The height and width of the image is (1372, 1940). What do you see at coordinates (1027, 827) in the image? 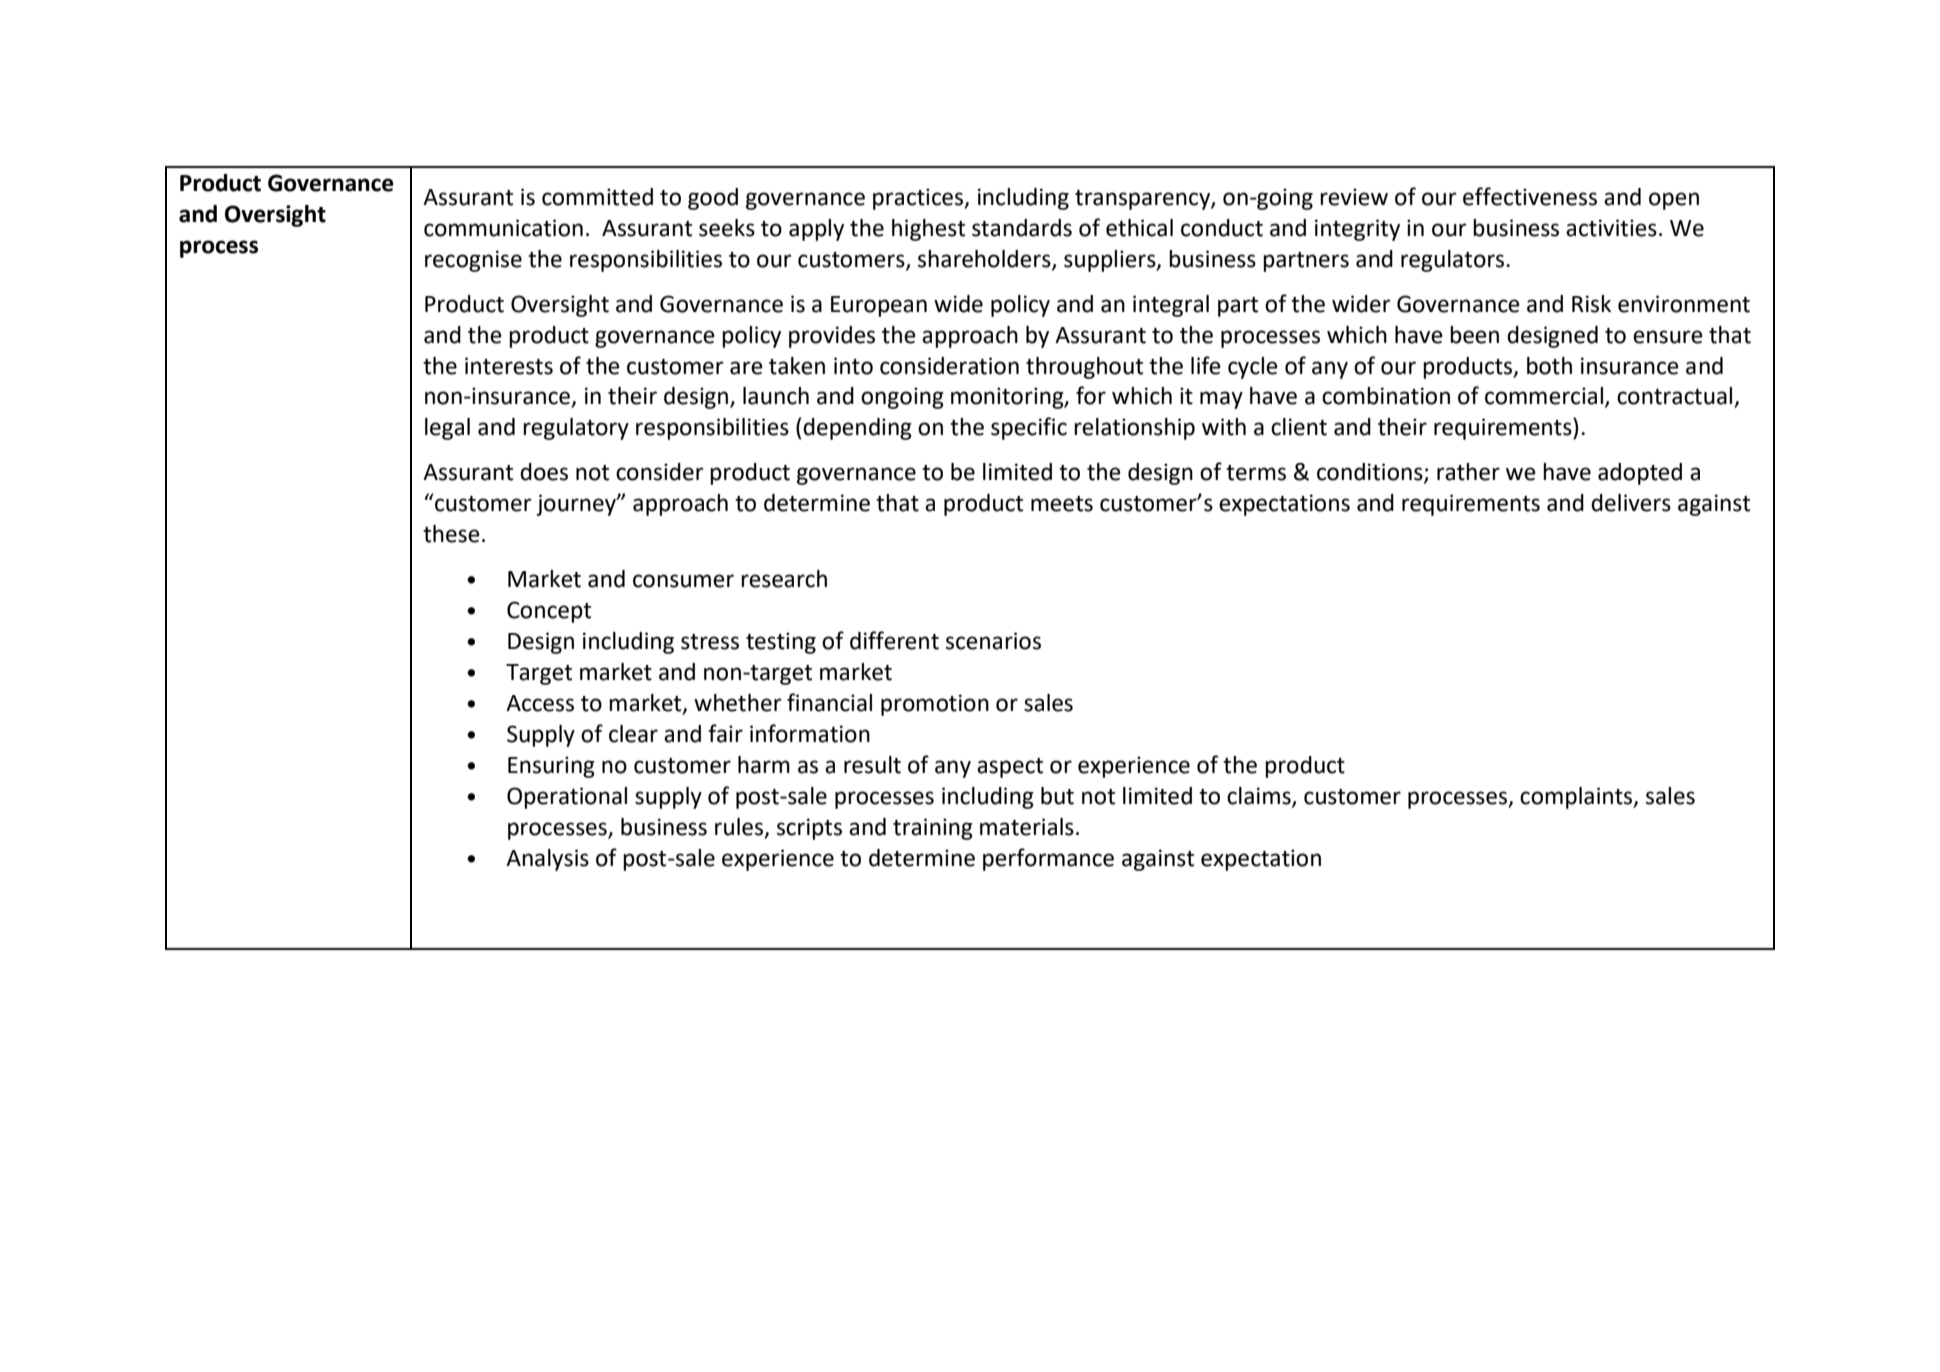
I see `materials` at bounding box center [1027, 827].
